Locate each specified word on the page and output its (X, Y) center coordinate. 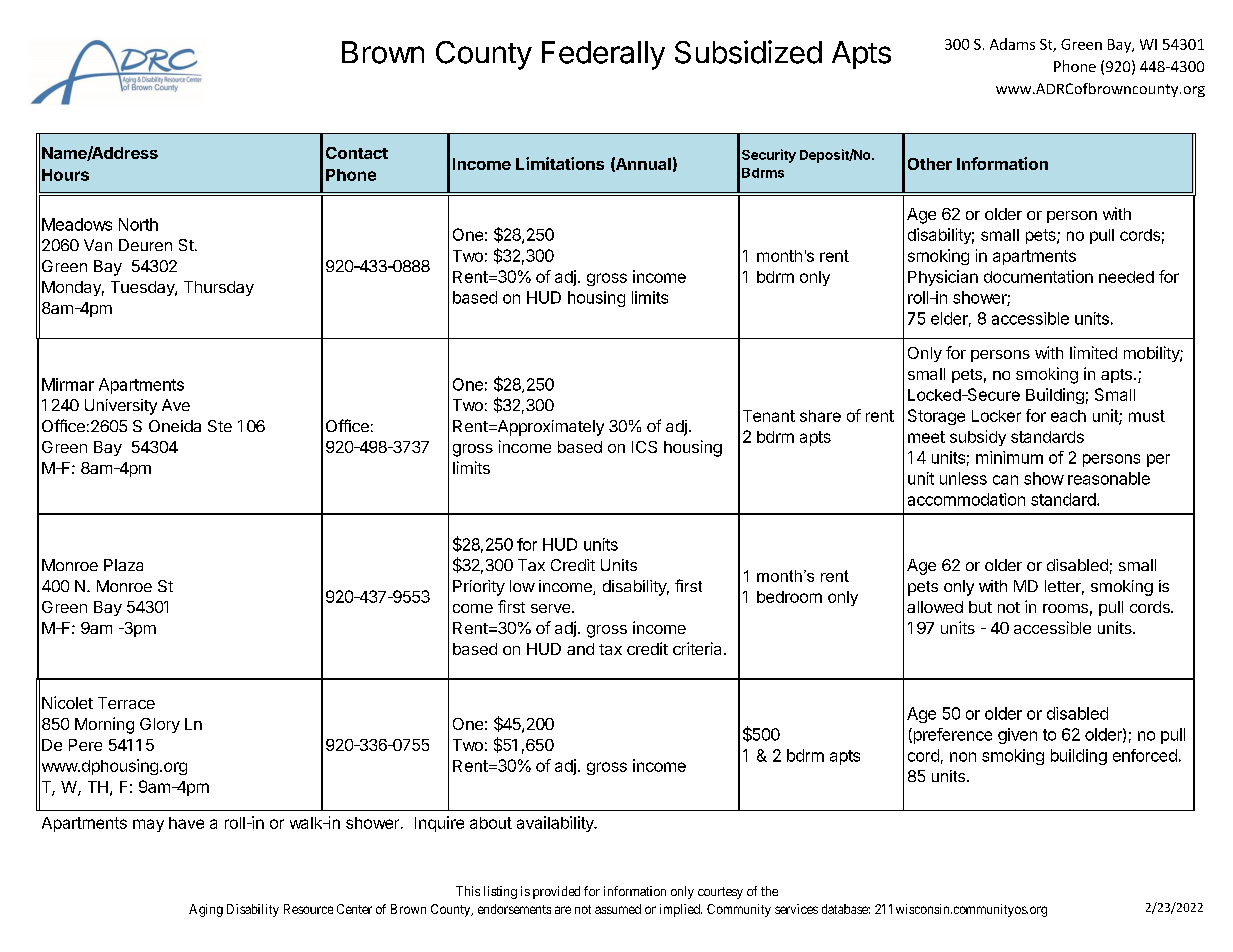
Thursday (219, 288)
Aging (206, 910)
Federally (603, 55)
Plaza (123, 565)
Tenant (769, 416)
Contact (357, 153)
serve (552, 608)
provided (556, 892)
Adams (1012, 44)
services (796, 909)
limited (1093, 352)
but (980, 607)
